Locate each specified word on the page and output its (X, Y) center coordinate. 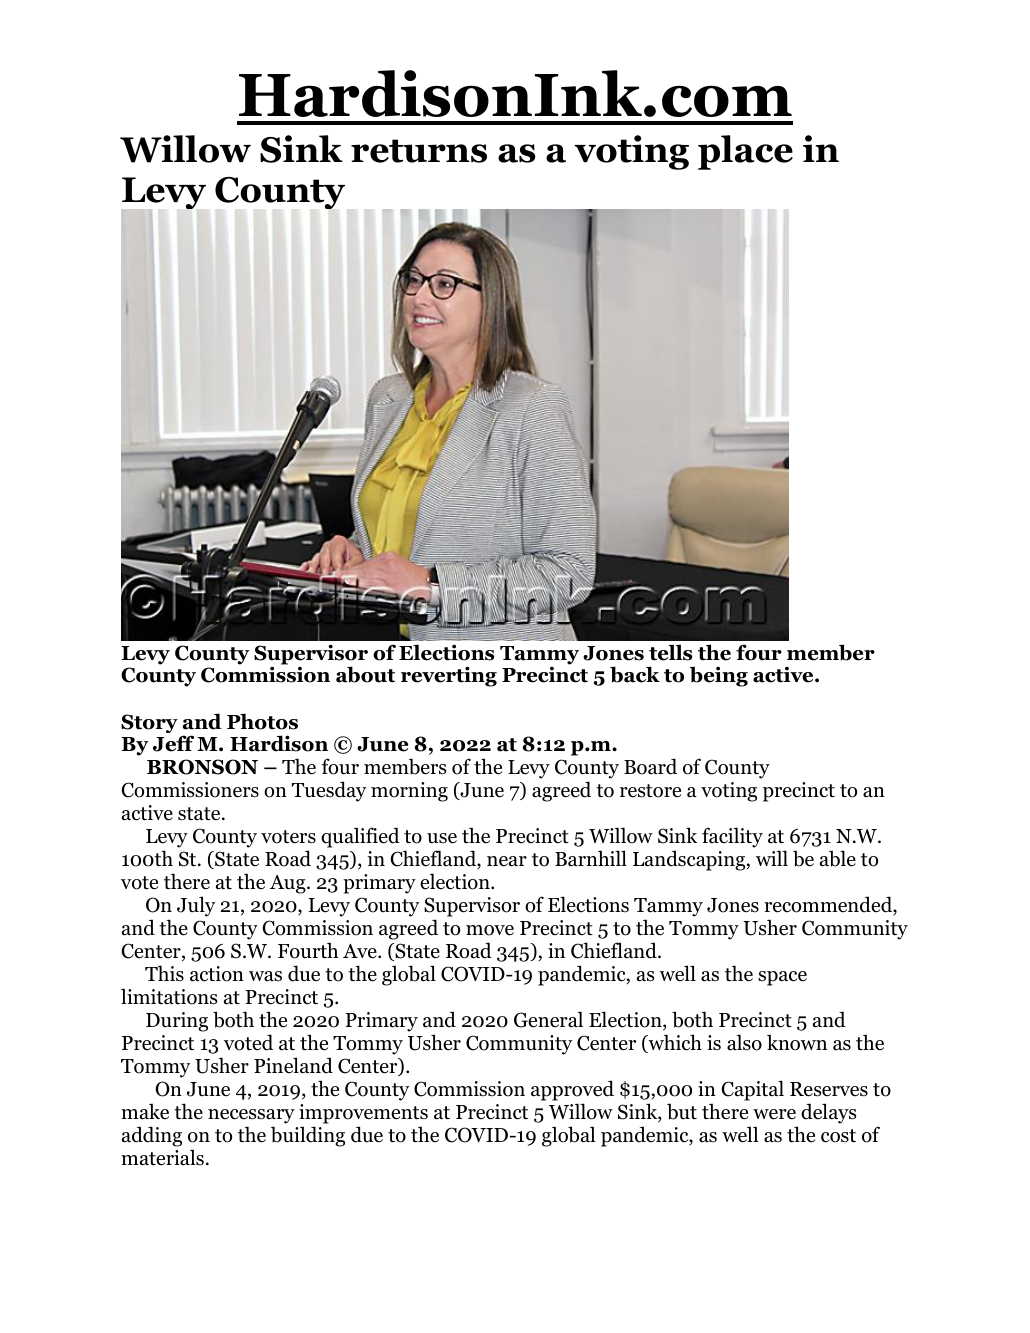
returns (419, 151)
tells (670, 652)
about (365, 674)
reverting (449, 676)
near (507, 861)
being (719, 676)
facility (732, 837)
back (635, 674)
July (196, 906)
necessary (251, 1116)
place (745, 152)
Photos (262, 721)
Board (650, 766)
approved (572, 1090)
